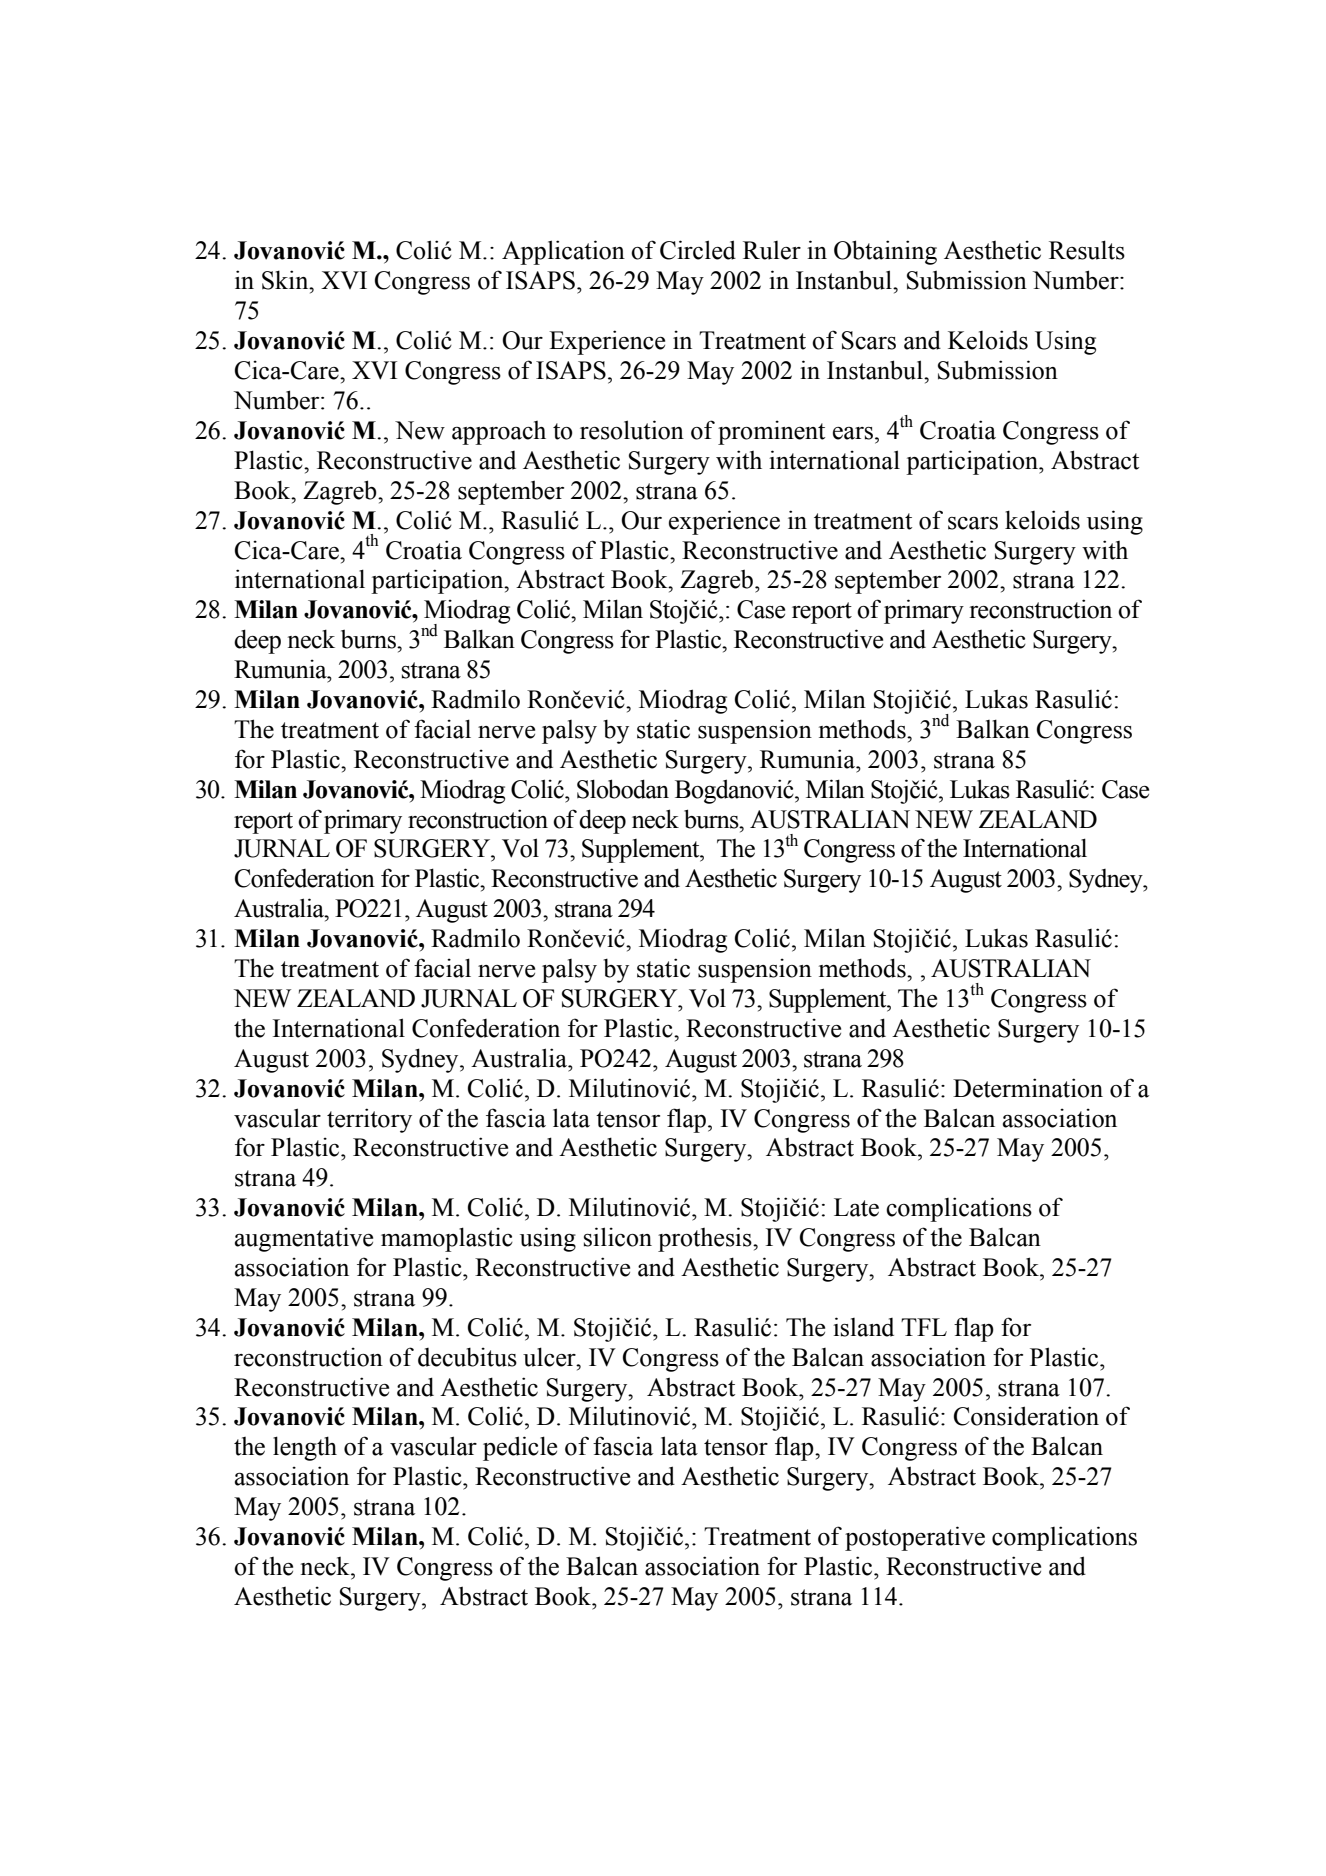 Image resolution: width=1326 pixels, height=1876 pixels. What do you see at coordinates (1087, 250) in the screenshot?
I see `Results` at bounding box center [1087, 250].
